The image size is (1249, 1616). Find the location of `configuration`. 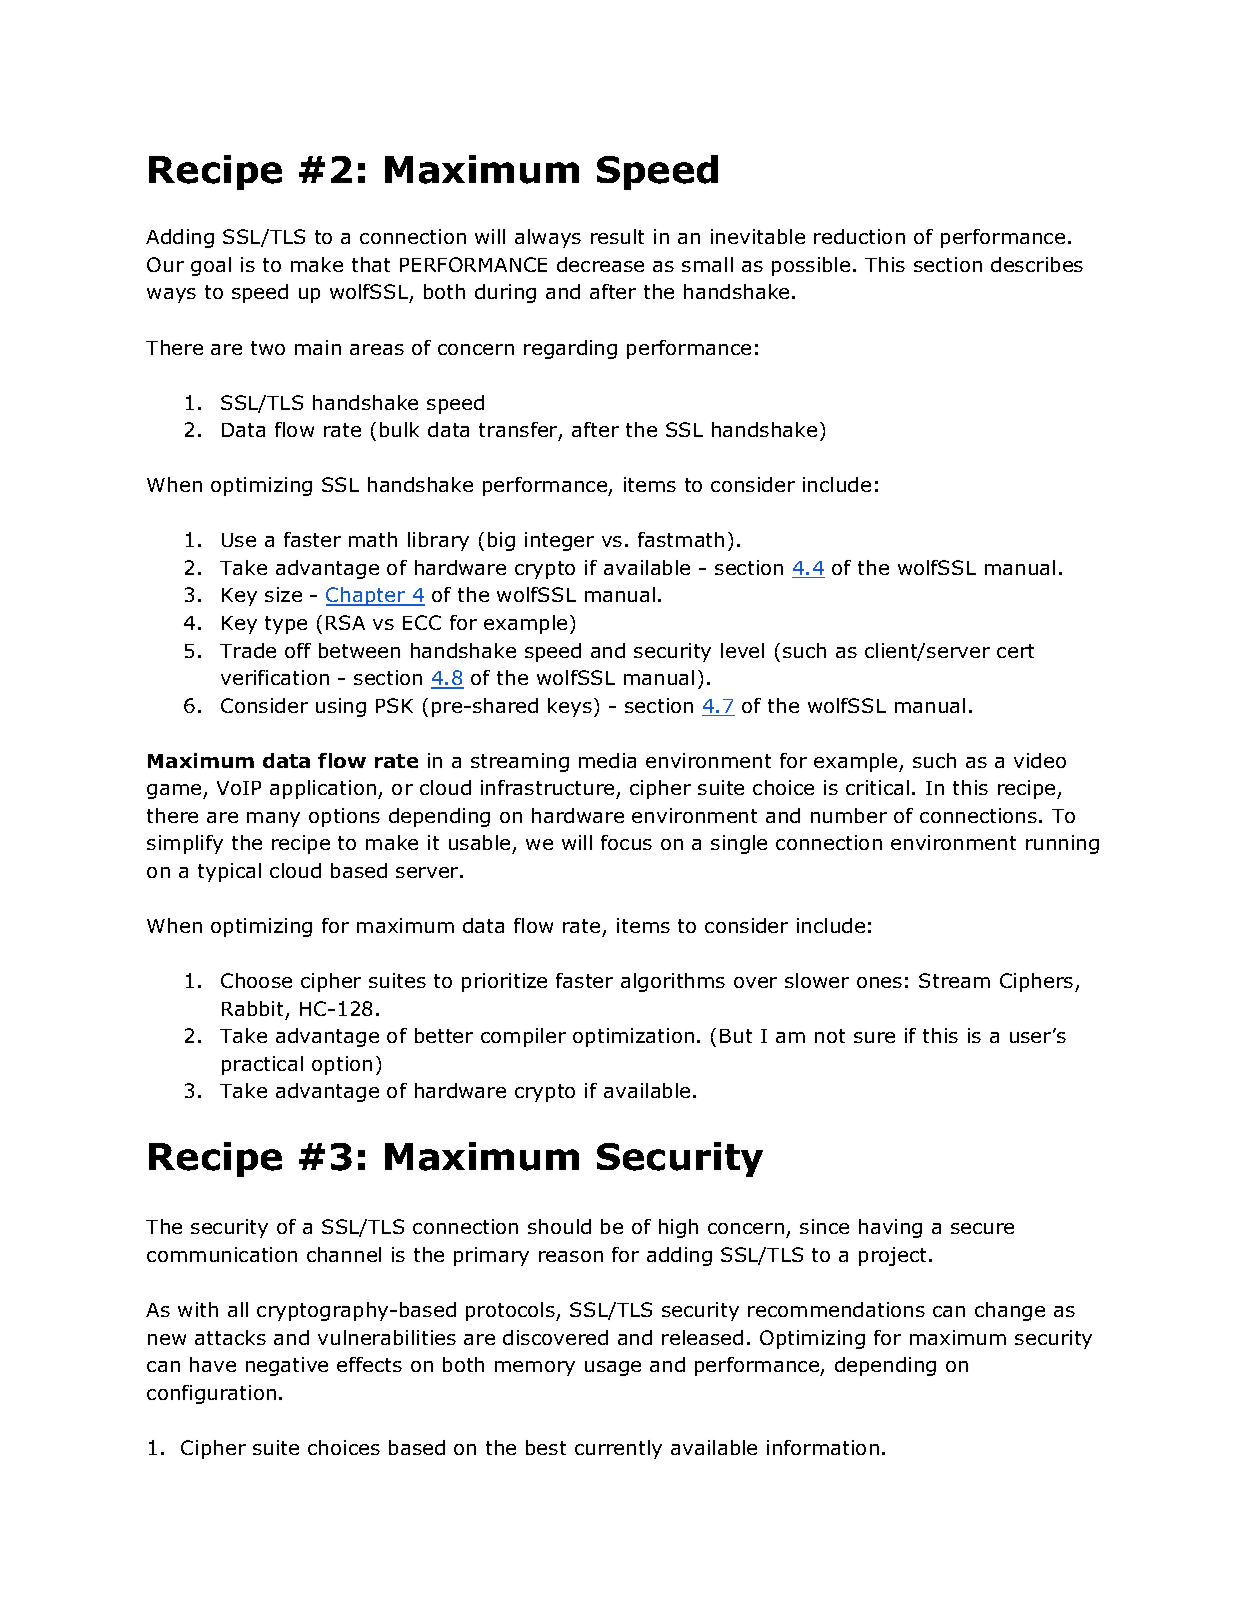

configuration is located at coordinates (211, 1394).
